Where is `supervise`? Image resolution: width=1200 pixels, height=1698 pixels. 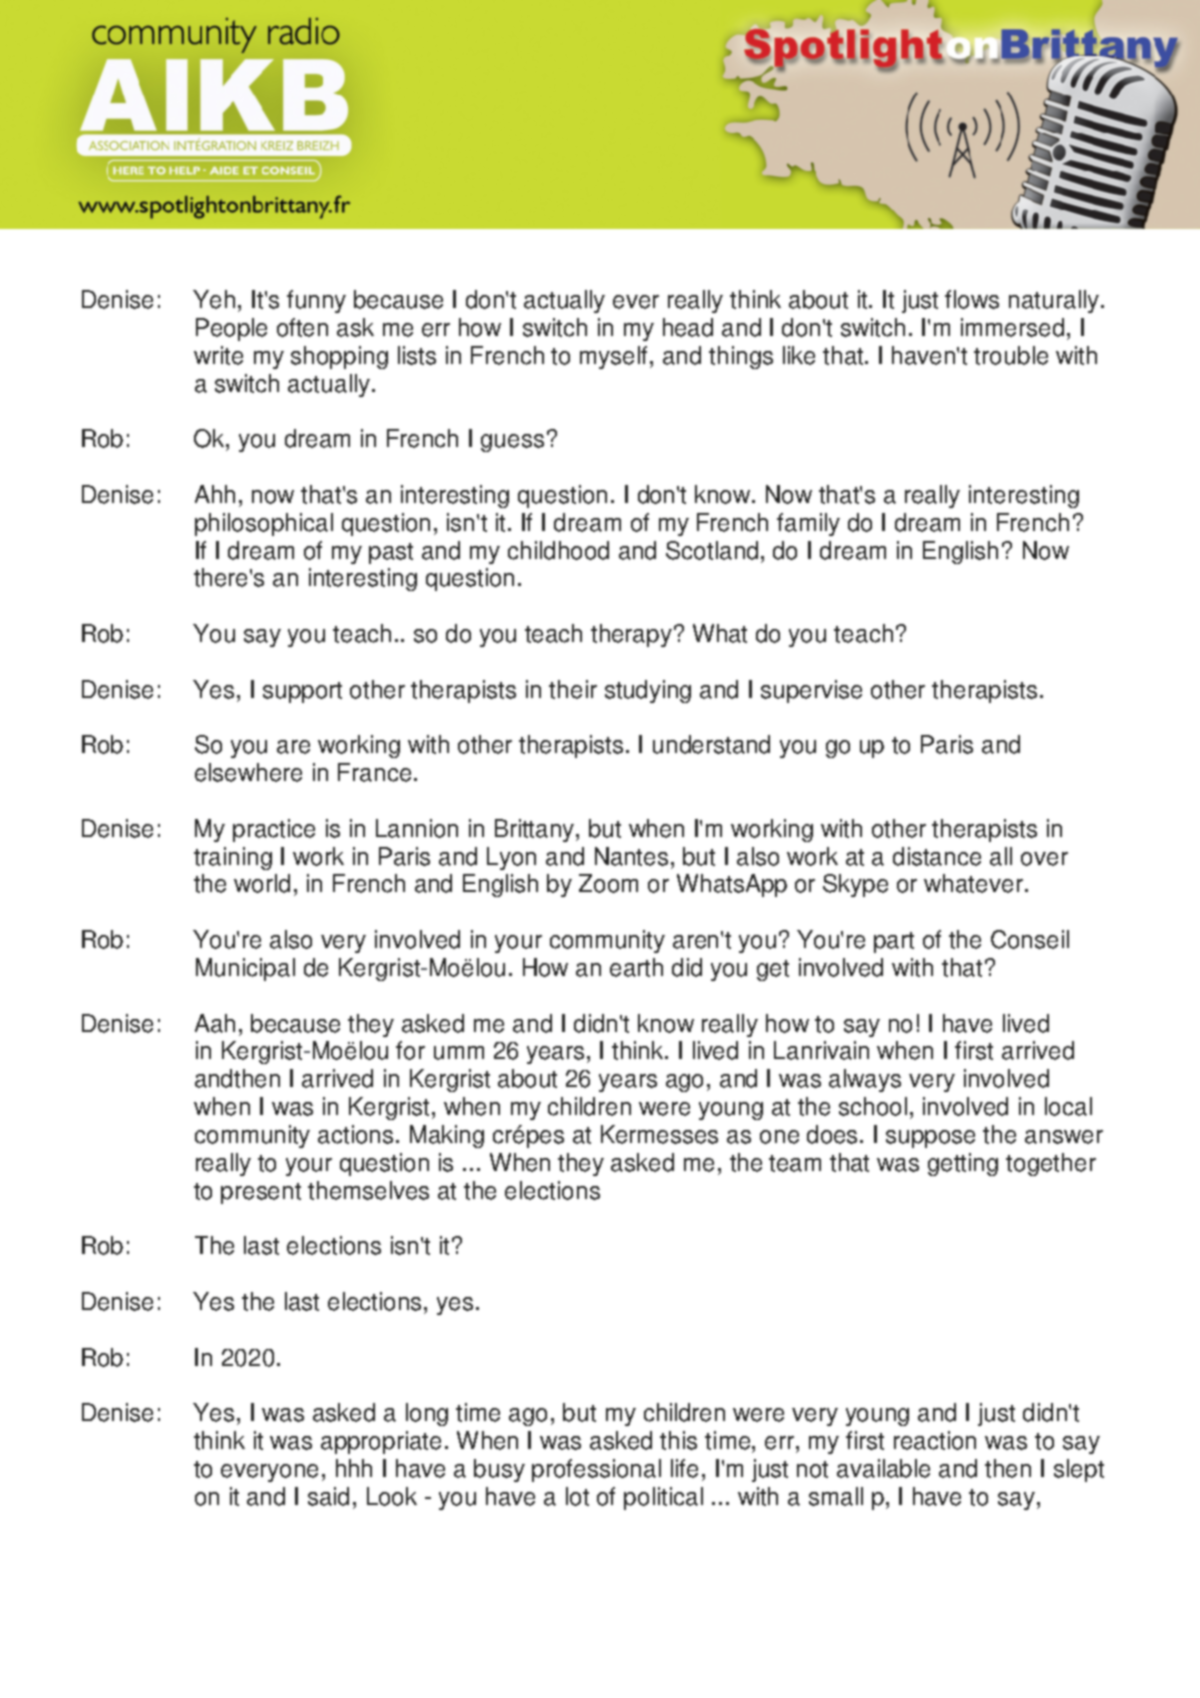 supervise is located at coordinates (811, 691).
